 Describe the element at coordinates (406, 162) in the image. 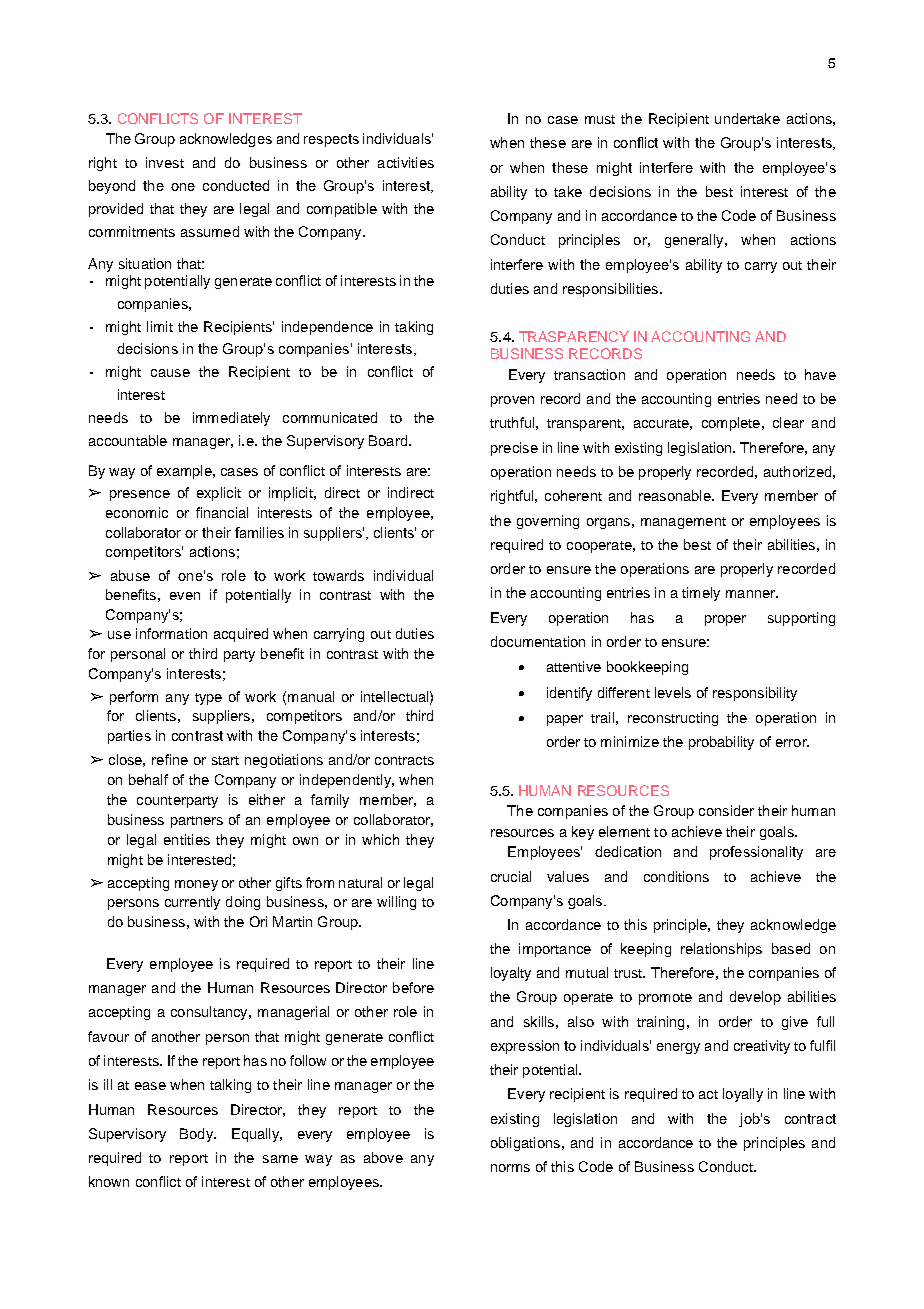

I see `activities` at that location.
